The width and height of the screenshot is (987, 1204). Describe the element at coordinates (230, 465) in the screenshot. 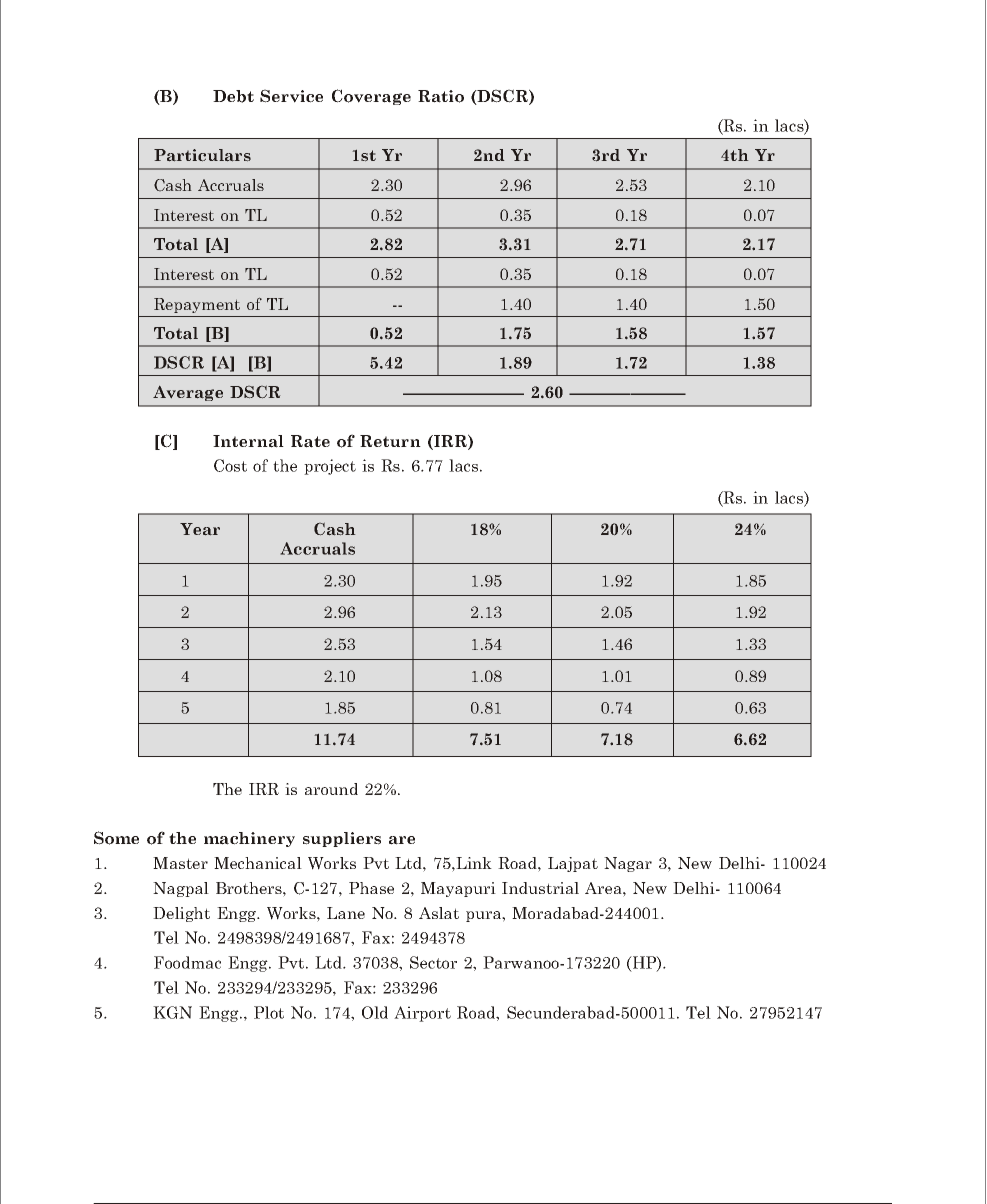

I see `Cost` at that location.
